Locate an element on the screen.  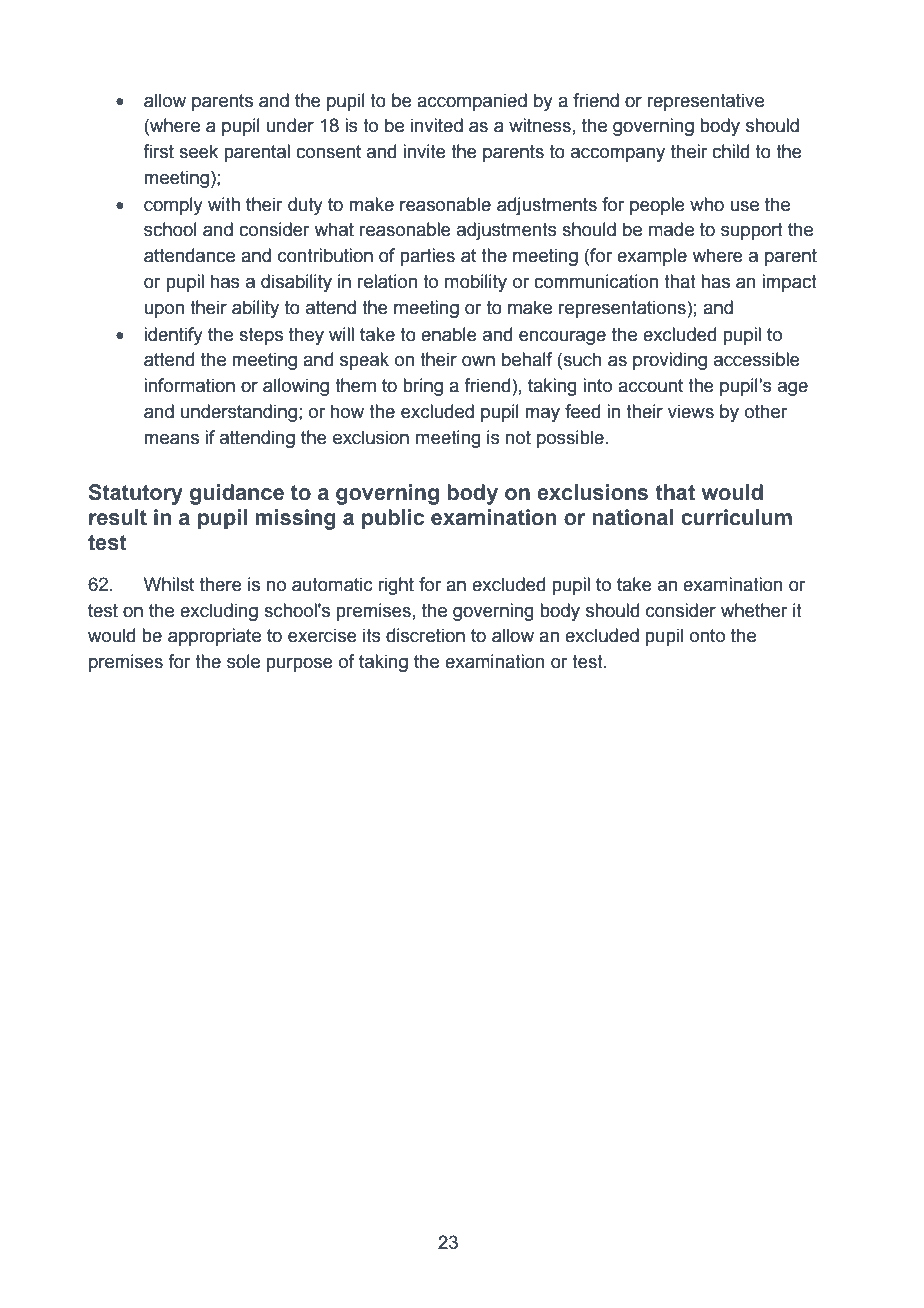
representative is located at coordinates (706, 102).
